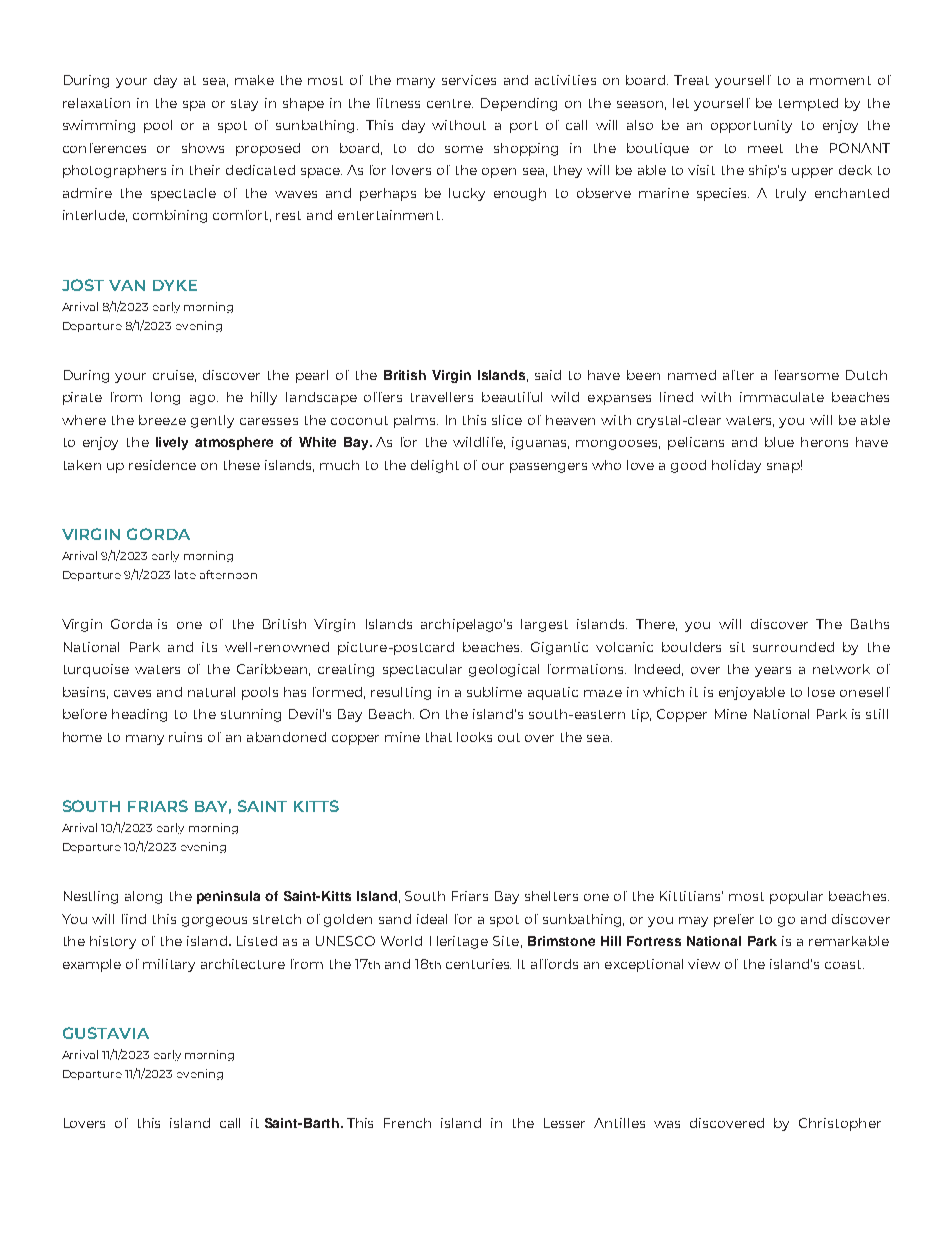 The image size is (952, 1233). Describe the element at coordinates (474, 737) in the page. I see `looks` at that location.
